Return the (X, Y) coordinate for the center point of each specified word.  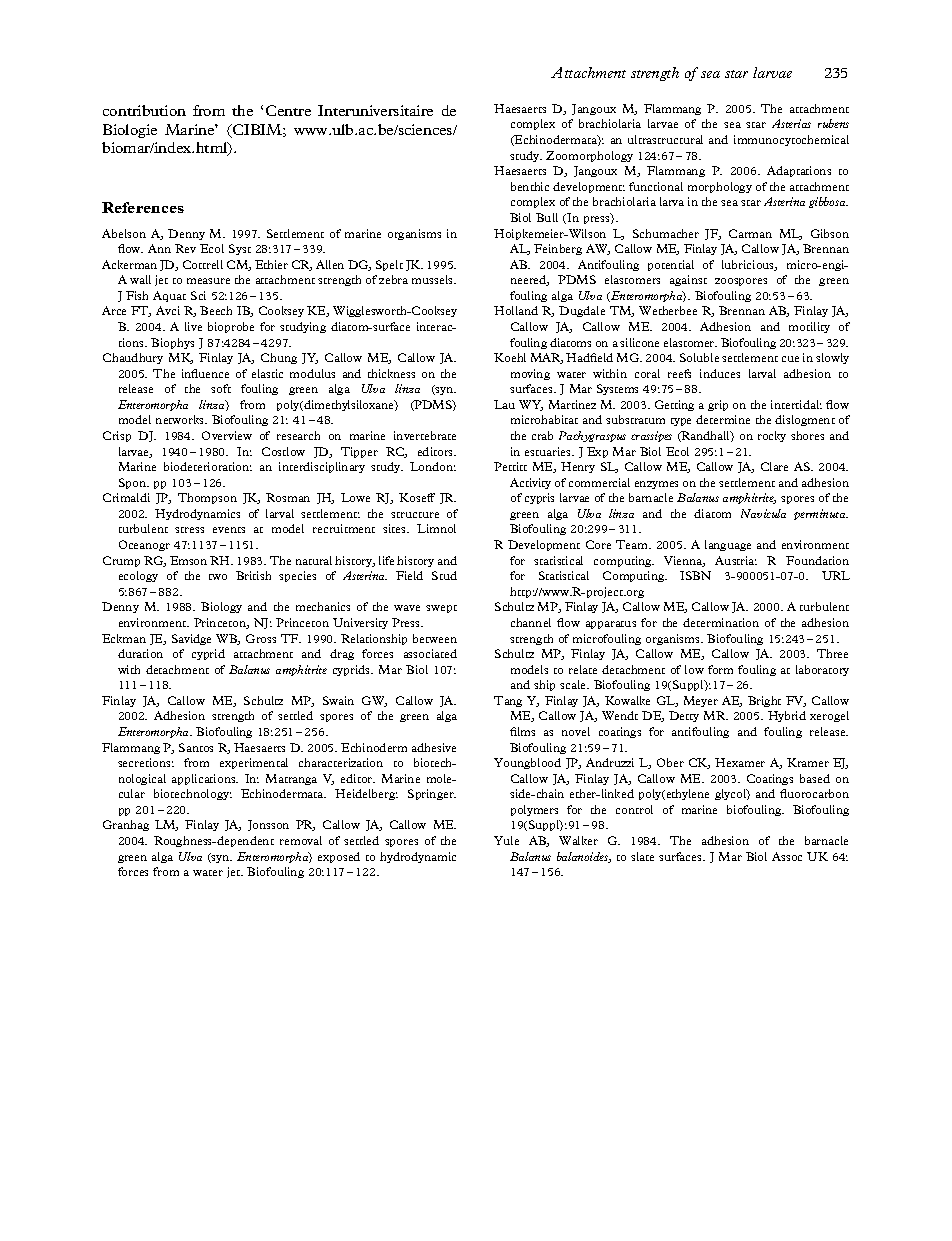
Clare (774, 466)
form (720, 669)
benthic (530, 186)
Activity (530, 483)
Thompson (207, 498)
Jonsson (268, 825)
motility (809, 327)
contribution (144, 110)
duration (140, 653)
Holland (516, 310)
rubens (833, 123)
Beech (216, 310)
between (435, 638)
